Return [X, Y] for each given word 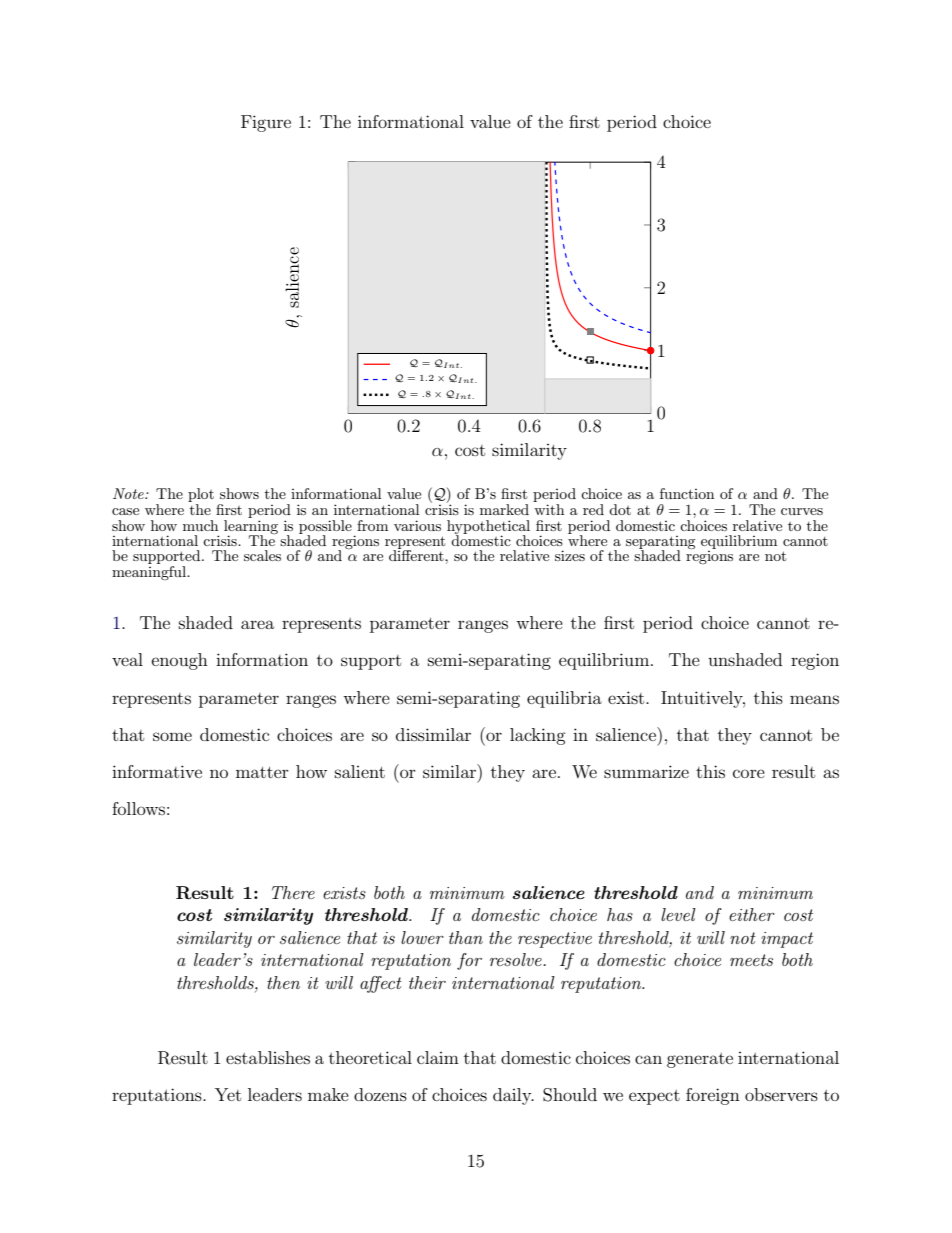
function [687, 493]
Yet [228, 1094]
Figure [266, 123]
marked [504, 509]
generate [700, 1060]
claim [438, 1057]
